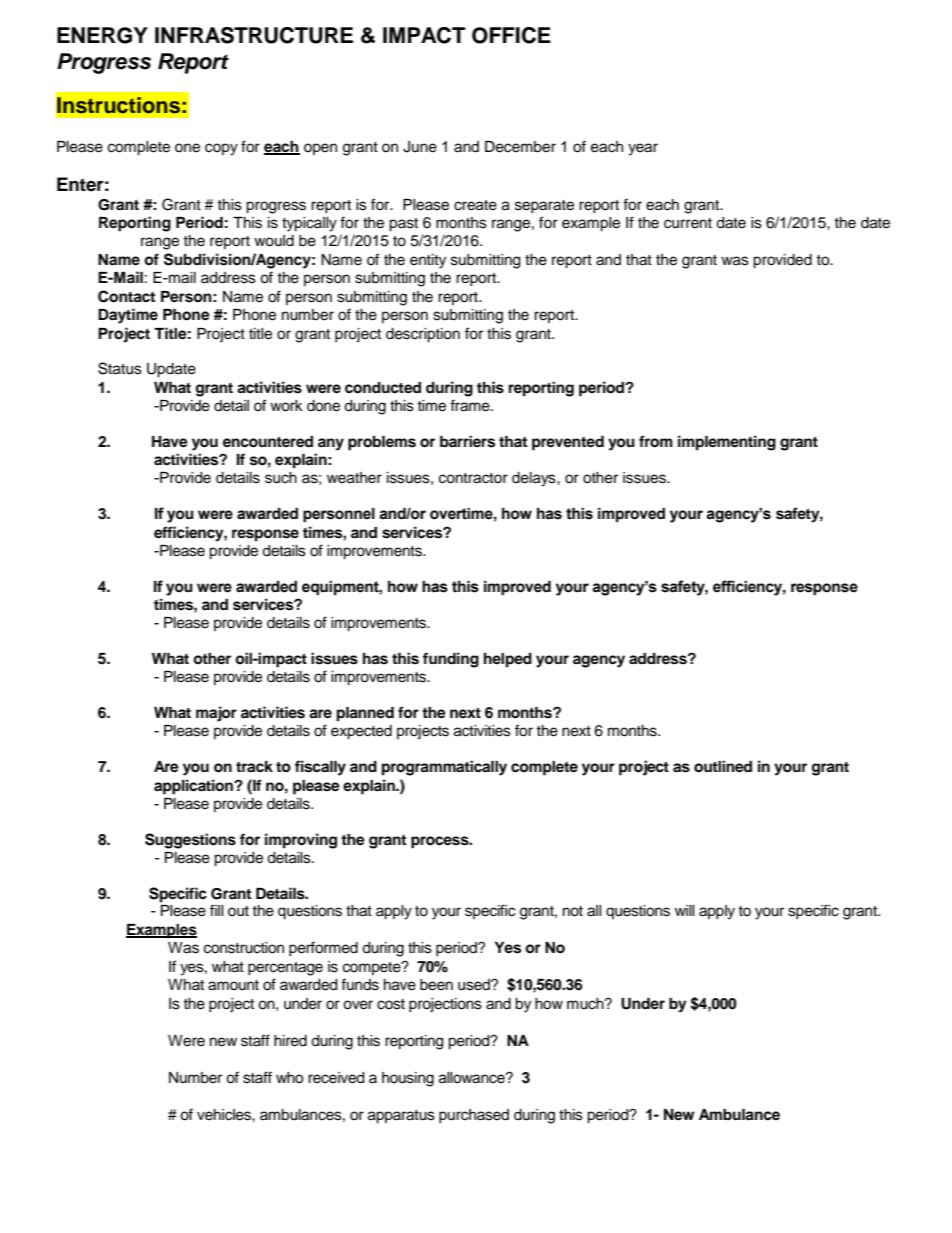 This document has height=1233, width=952. I want to click on encountered, so click(268, 442).
